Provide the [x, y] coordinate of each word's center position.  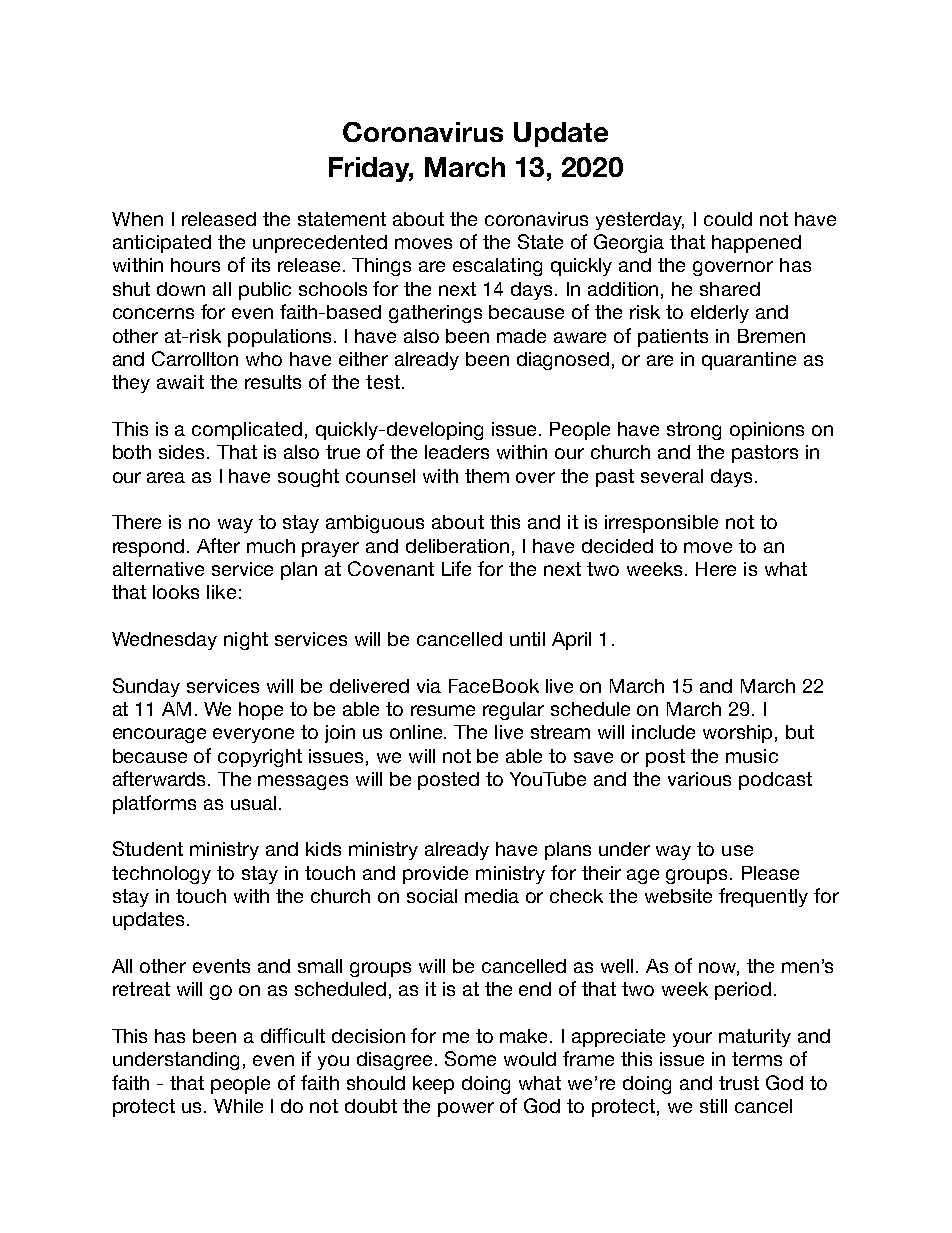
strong [694, 431]
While [238, 1106]
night [246, 641]
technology [161, 875]
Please [770, 873]
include [663, 732]
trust [739, 1083]
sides [183, 452]
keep [433, 1085]
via [429, 686]
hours [195, 265]
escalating [497, 267]
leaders [457, 452]
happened [756, 244]
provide [435, 875]
